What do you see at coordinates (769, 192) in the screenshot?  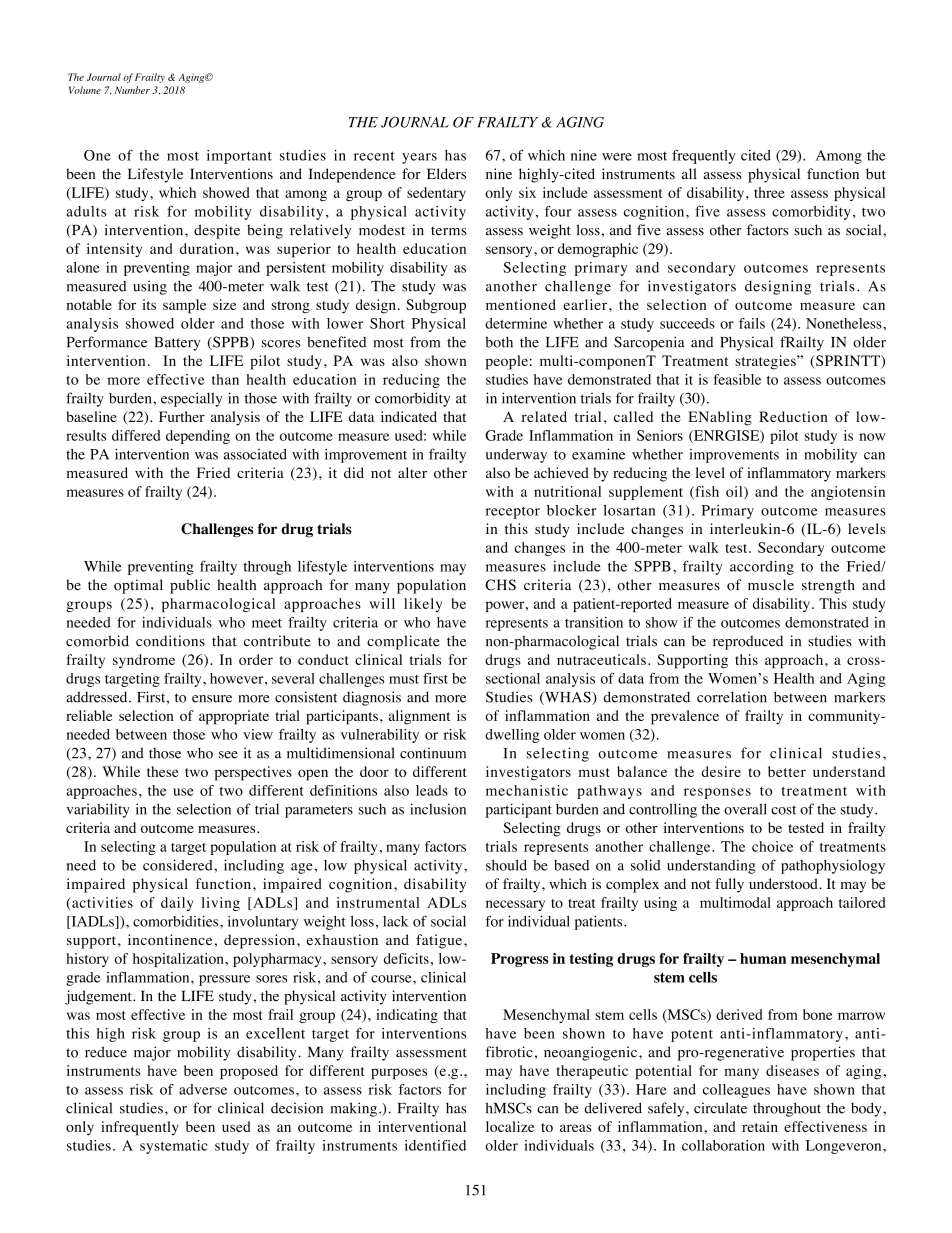 I see `three` at bounding box center [769, 192].
